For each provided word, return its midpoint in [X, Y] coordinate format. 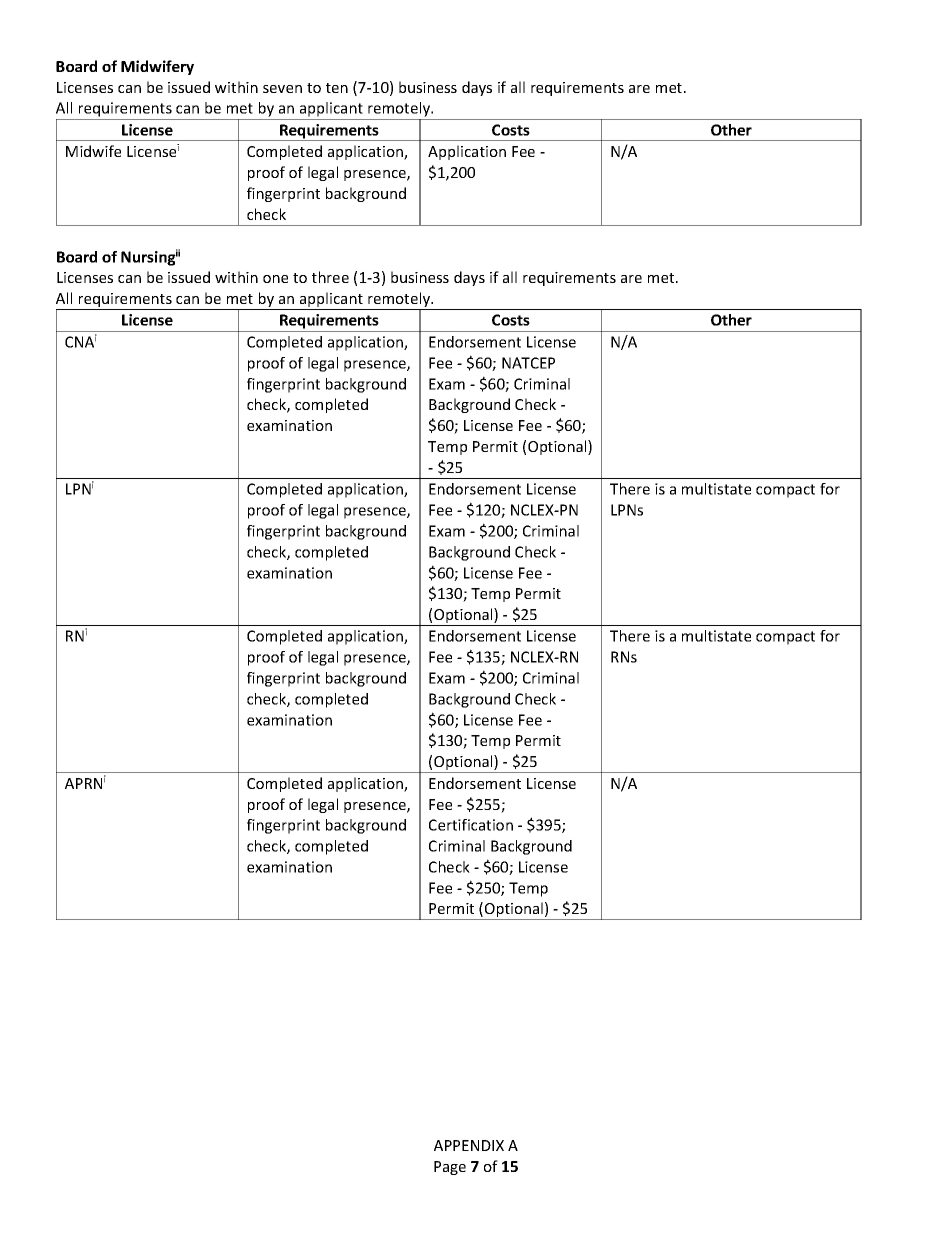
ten [337, 88]
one [275, 279]
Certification [471, 825]
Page [450, 1168]
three [330, 277]
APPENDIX [469, 1145]
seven [282, 89]
